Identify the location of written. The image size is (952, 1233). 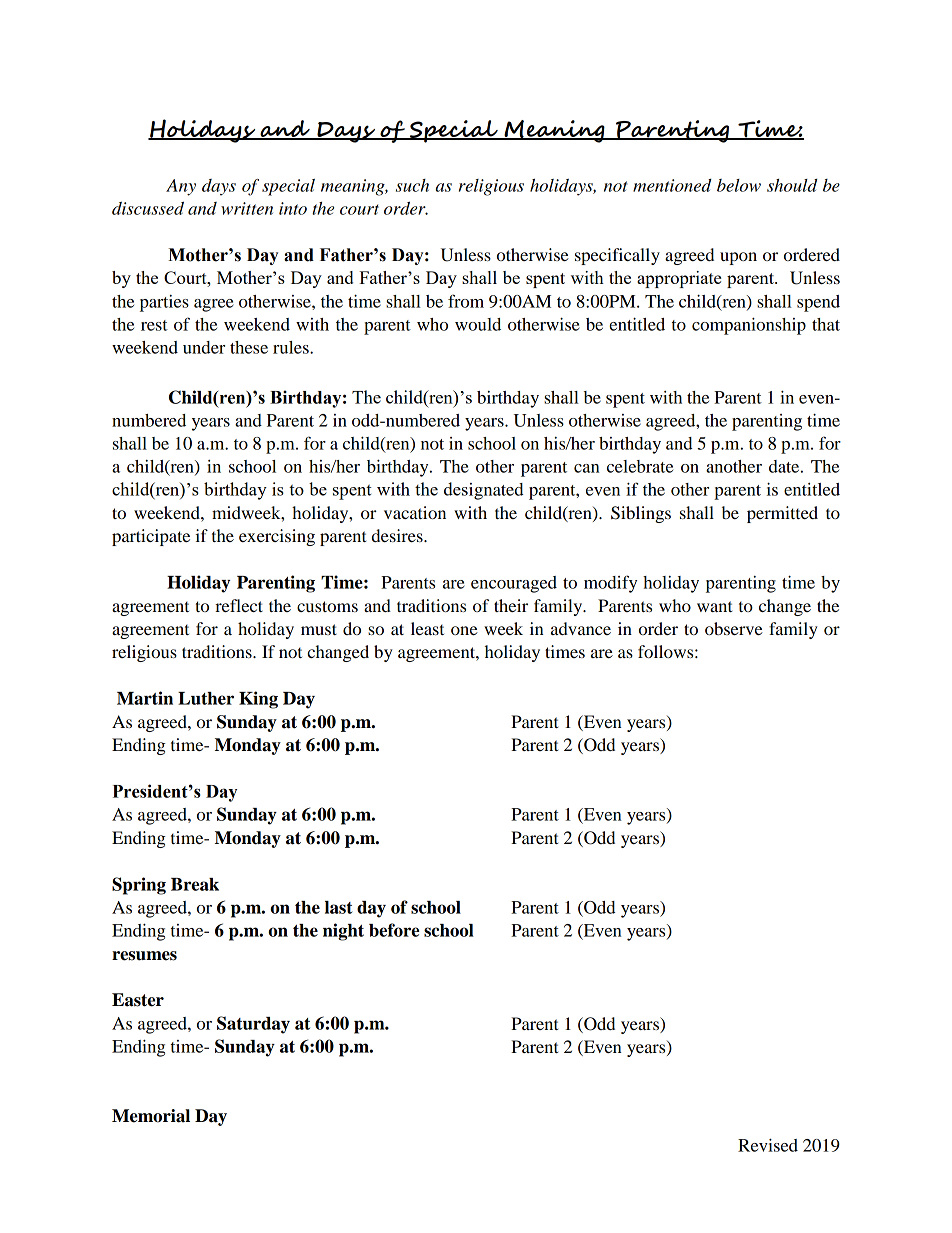
(247, 208).
